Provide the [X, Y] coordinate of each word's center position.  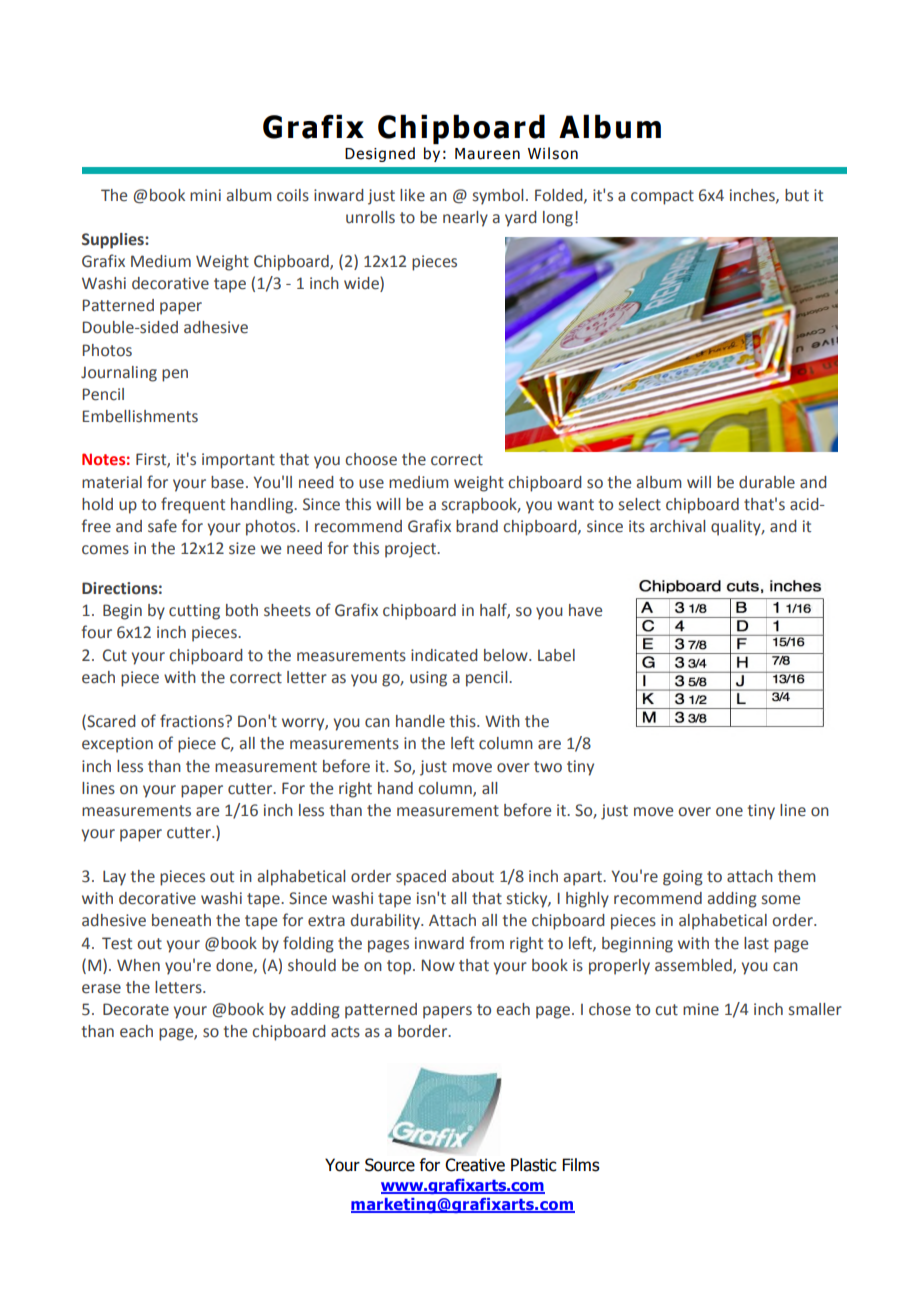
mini [205, 195]
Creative [475, 1165]
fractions [193, 721]
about [473, 876]
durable [767, 482]
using [428, 679]
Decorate [136, 1009]
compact [662, 197]
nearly [465, 219]
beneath [181, 920]
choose [371, 459]
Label [556, 655]
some [781, 900]
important [238, 461]
